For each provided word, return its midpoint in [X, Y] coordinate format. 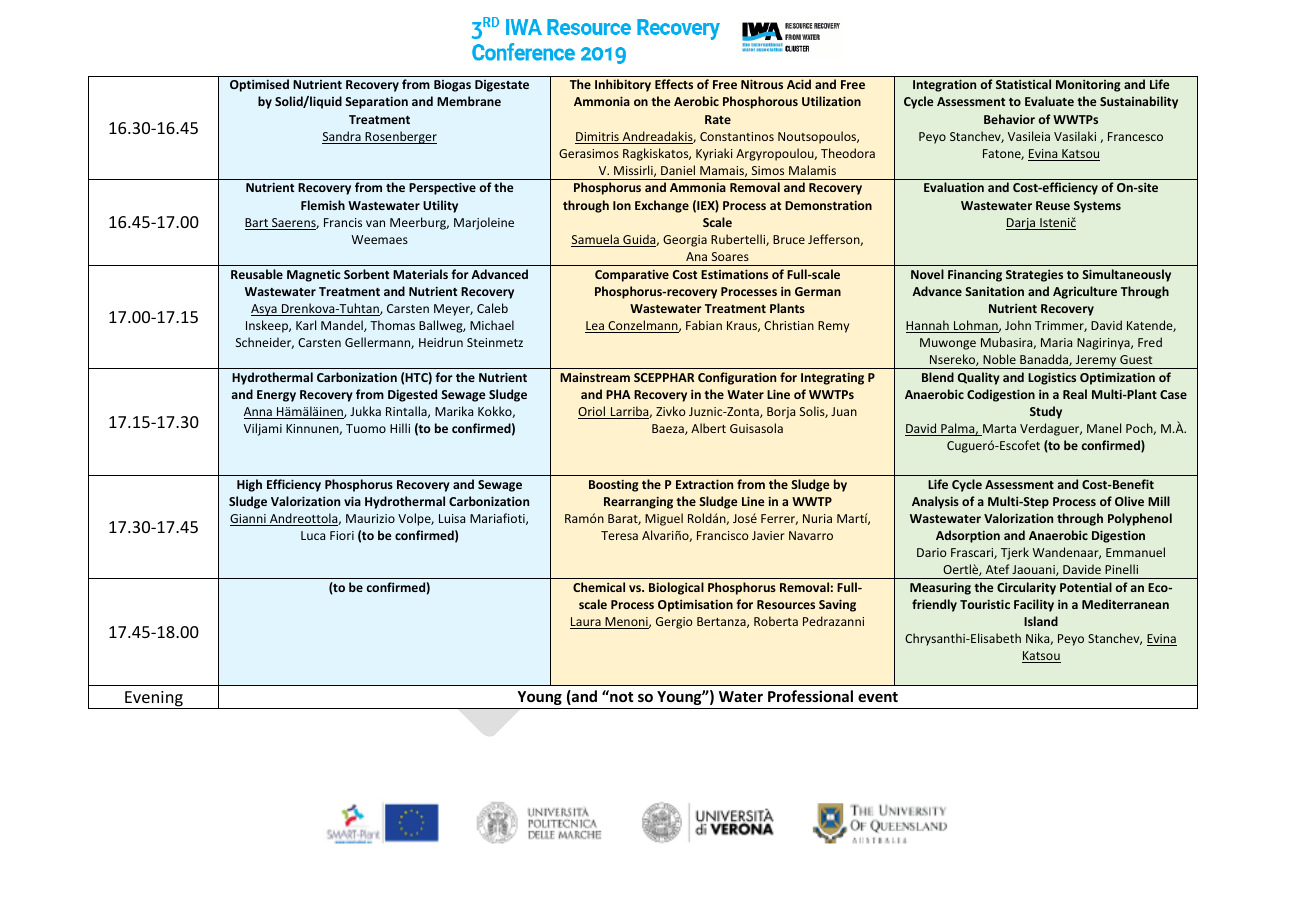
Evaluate [1049, 101]
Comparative [632, 275]
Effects [674, 84]
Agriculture [1085, 292]
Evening [154, 700]
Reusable [257, 274]
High [249, 485]
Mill [1159, 501]
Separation [376, 102]
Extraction [704, 484]
